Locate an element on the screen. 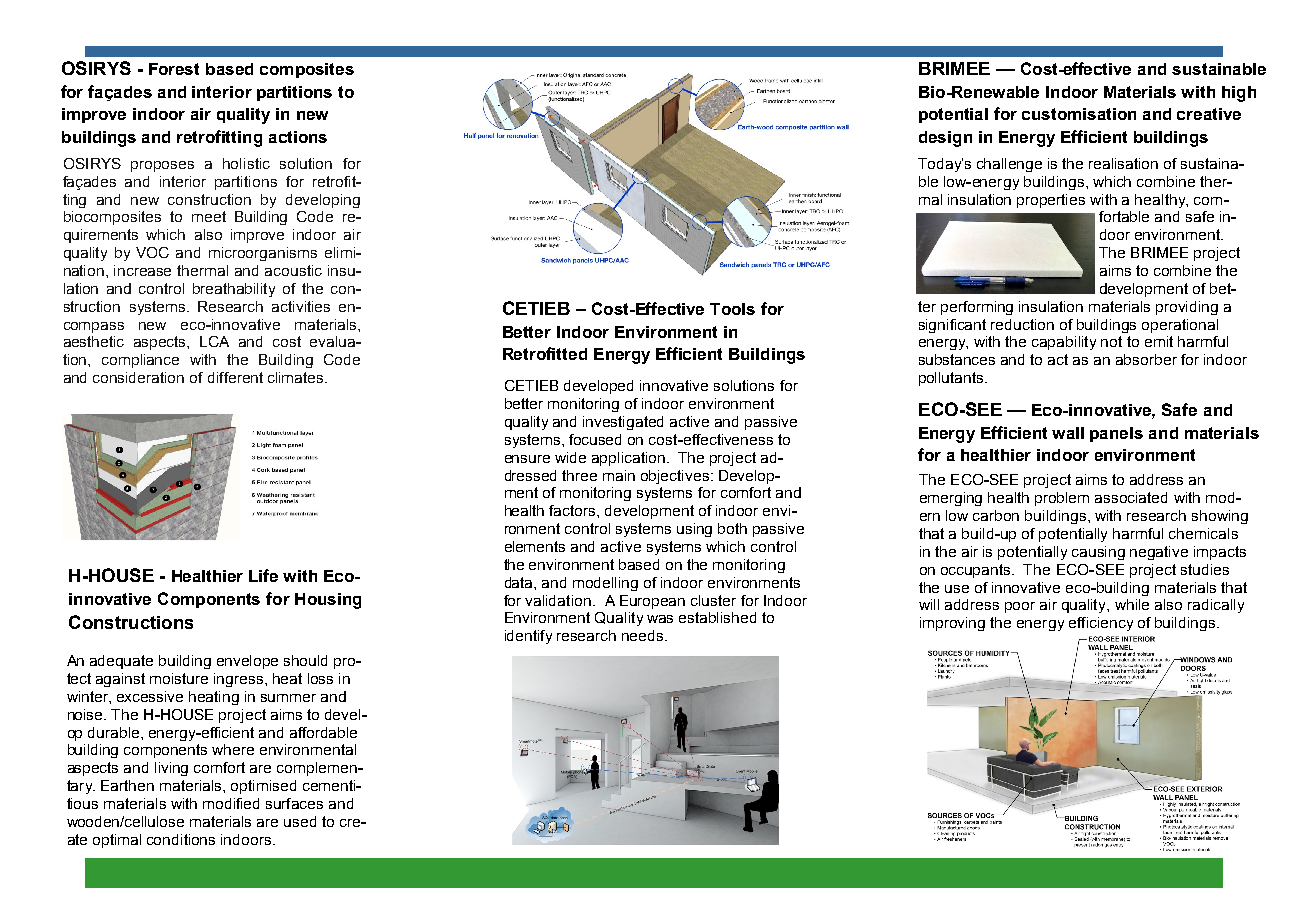  creative is located at coordinates (1209, 114).
